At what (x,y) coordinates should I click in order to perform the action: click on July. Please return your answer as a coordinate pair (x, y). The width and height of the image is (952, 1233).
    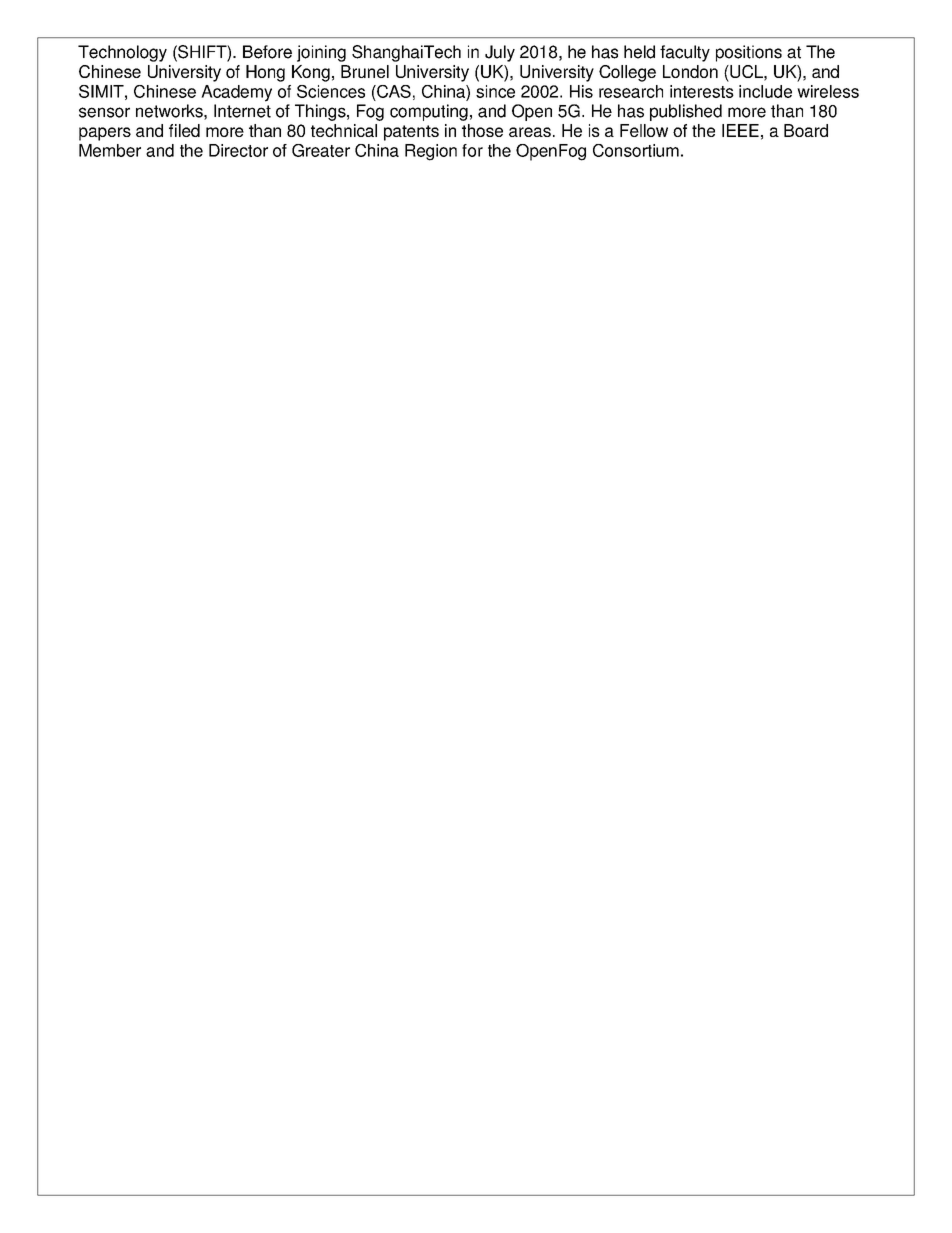
    Looking at the image, I should click on (500, 53).
